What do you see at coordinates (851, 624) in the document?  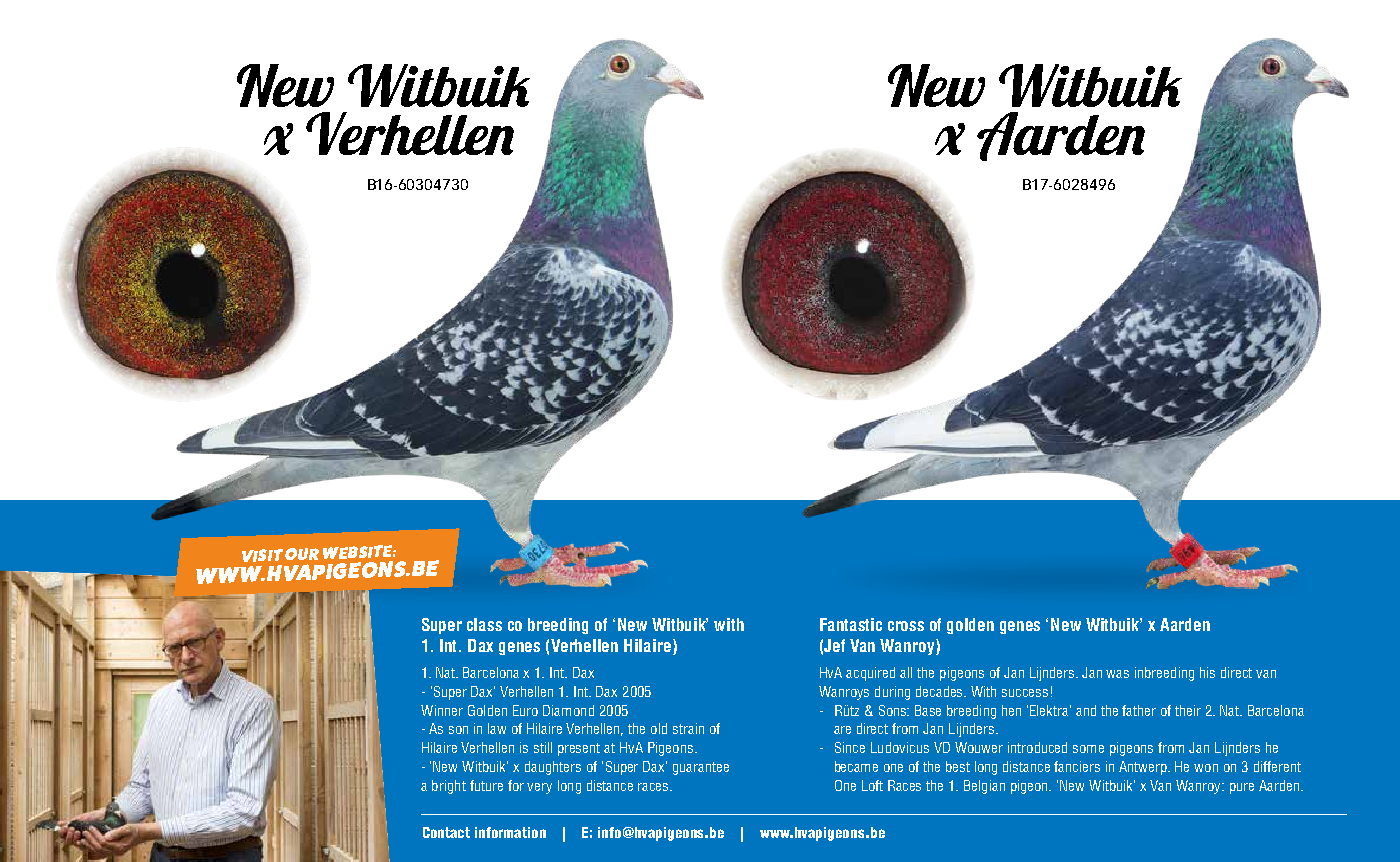 I see `Fantastic` at bounding box center [851, 624].
